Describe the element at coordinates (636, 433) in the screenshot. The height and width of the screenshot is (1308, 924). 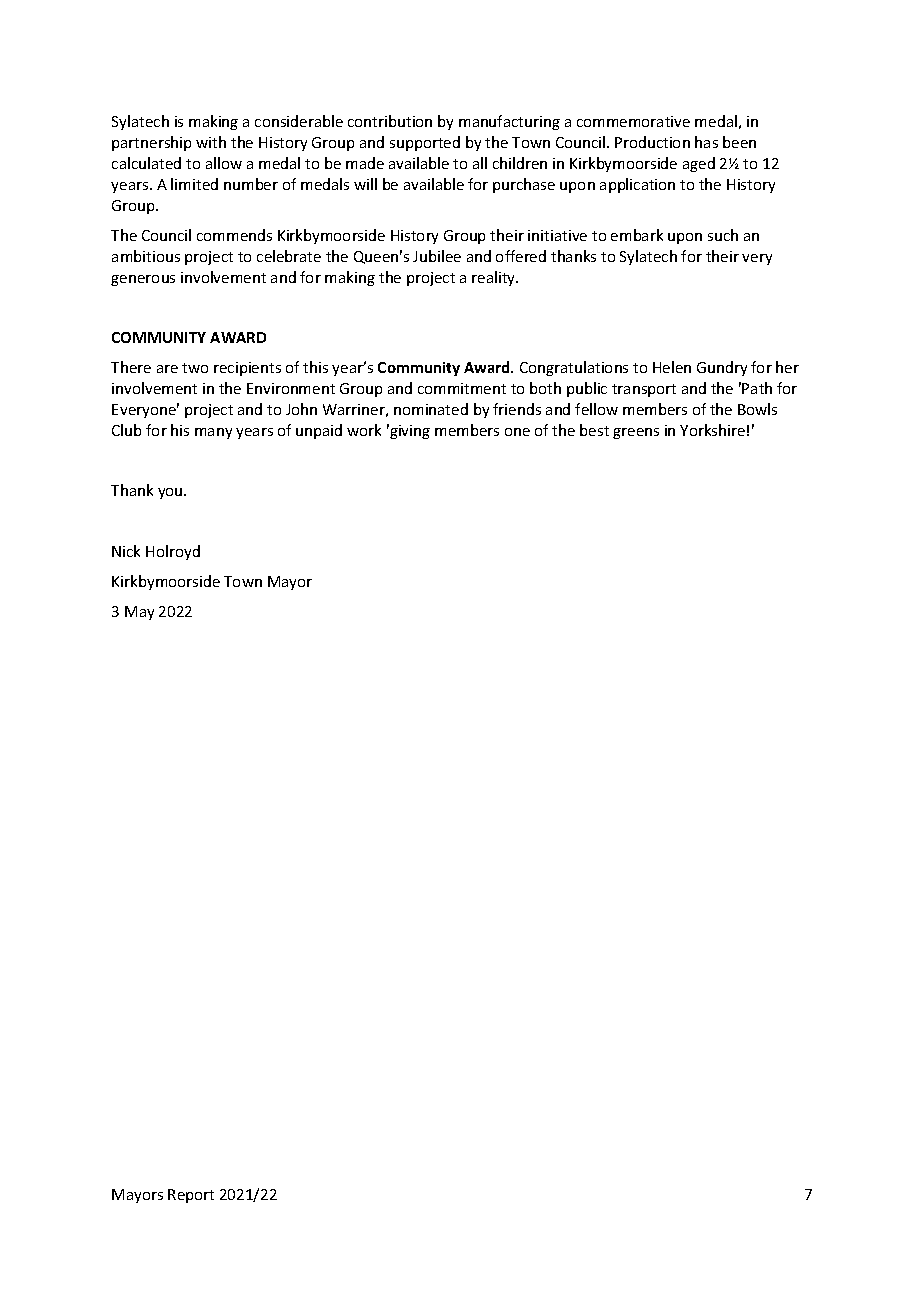
I see `greens` at that location.
